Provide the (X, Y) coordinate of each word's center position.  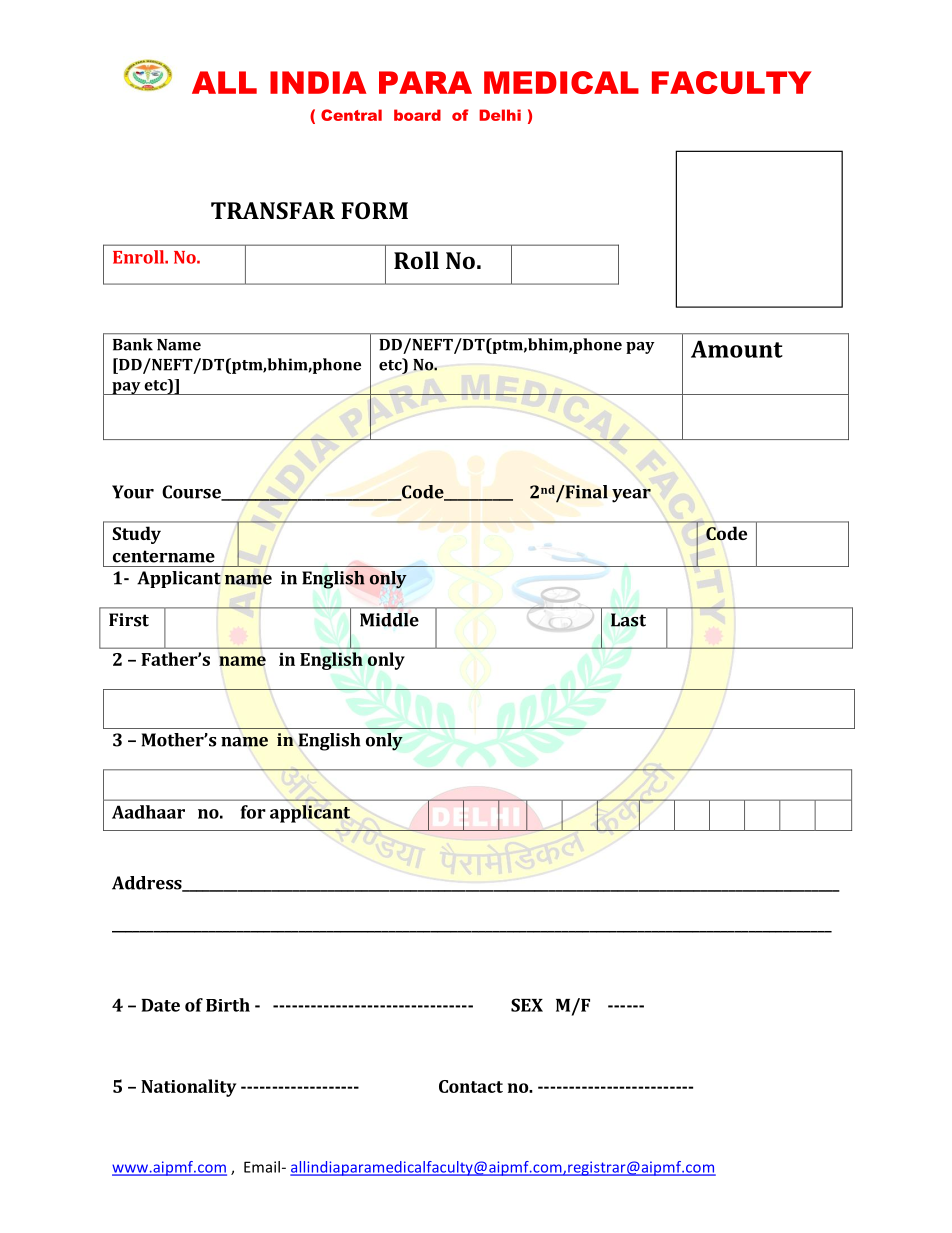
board (417, 115)
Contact (471, 1086)
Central (351, 115)
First (129, 620)
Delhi (500, 115)
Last (628, 620)
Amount (737, 349)
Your (133, 492)
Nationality (188, 1088)
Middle (389, 620)
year (631, 496)
